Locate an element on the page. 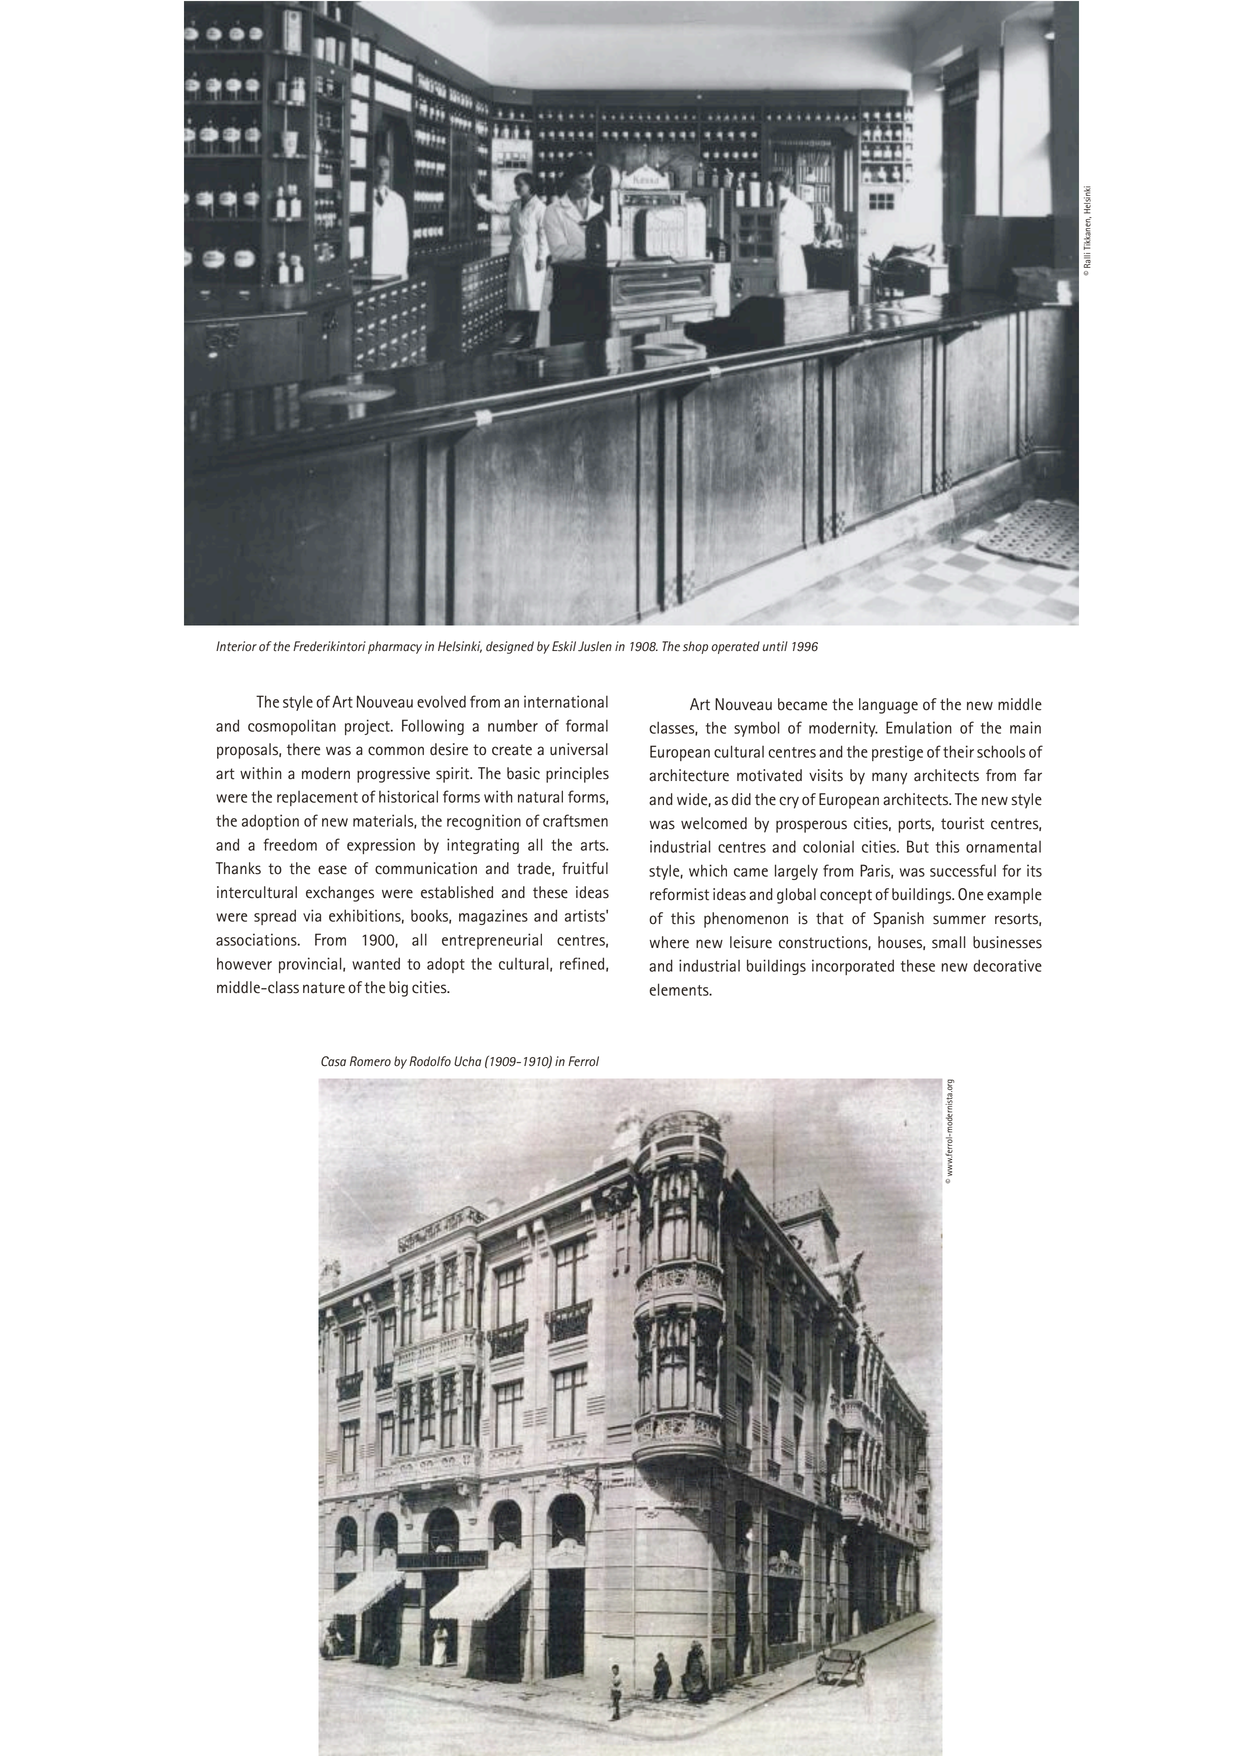 The width and height of the document is (1258, 1756). there is located at coordinates (303, 749).
